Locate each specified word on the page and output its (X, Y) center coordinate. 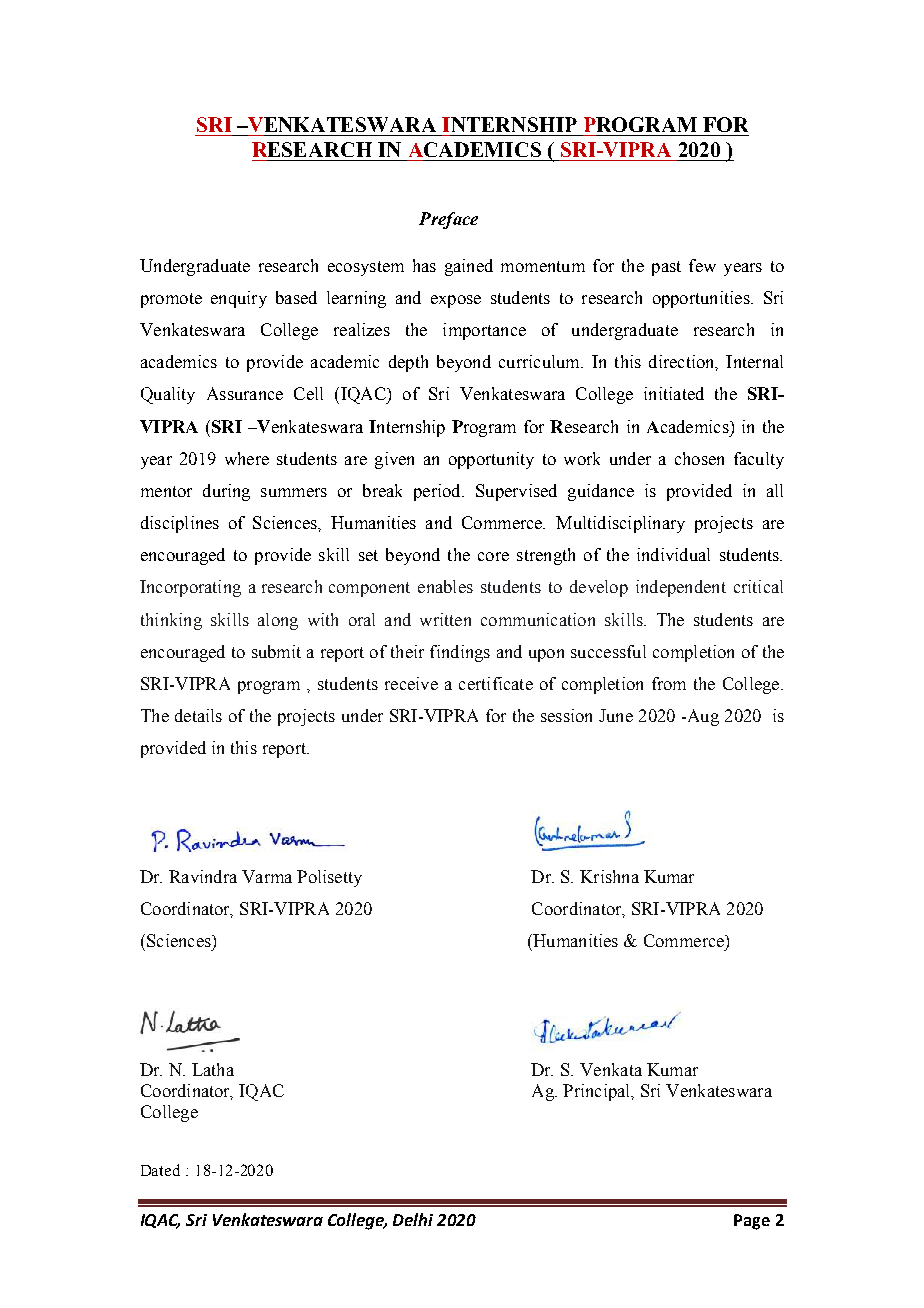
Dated (160, 1170)
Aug (702, 717)
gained (469, 267)
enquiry (239, 299)
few (702, 265)
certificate (496, 683)
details (198, 715)
